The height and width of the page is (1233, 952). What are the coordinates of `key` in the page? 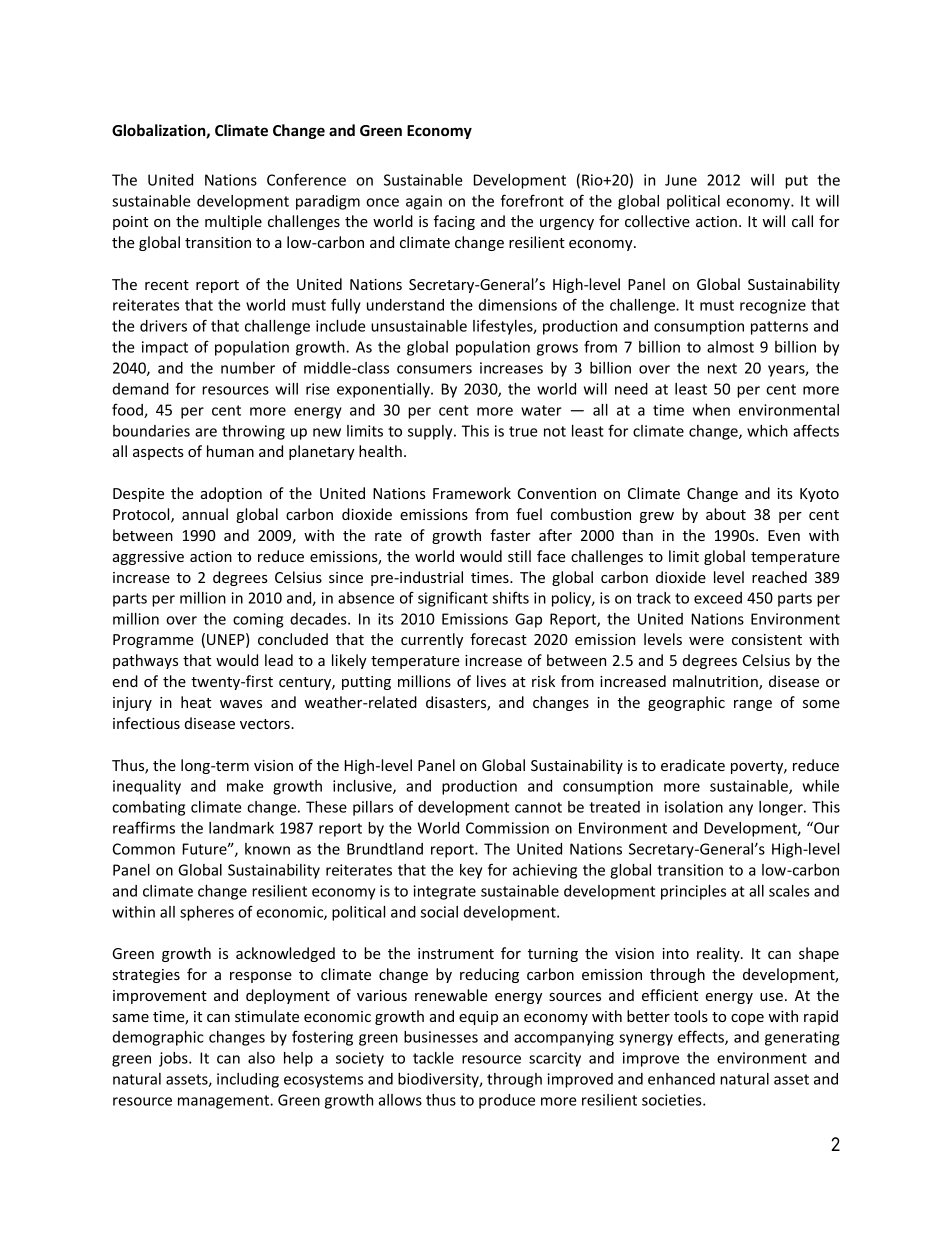 It's located at (471, 871).
